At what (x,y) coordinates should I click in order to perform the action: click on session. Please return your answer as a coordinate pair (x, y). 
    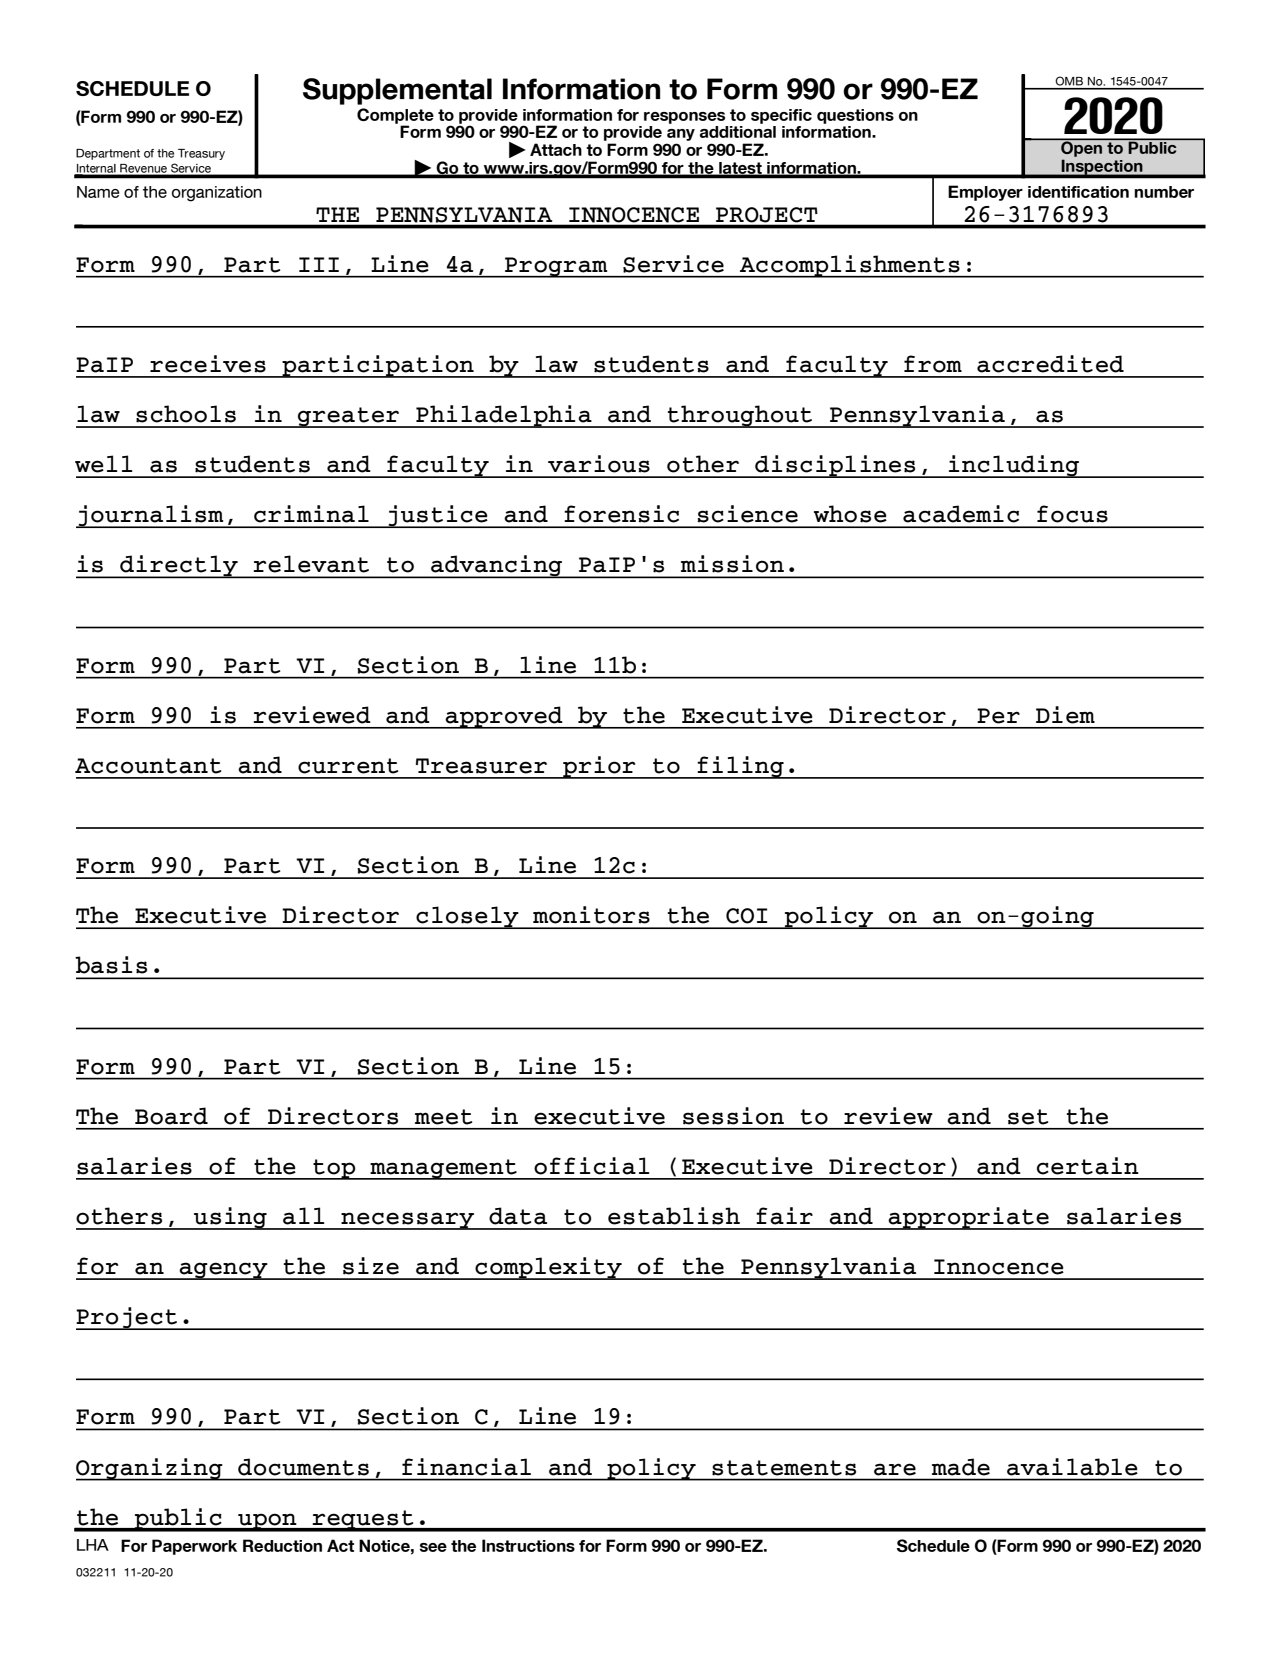
    Looking at the image, I should click on (733, 1116).
